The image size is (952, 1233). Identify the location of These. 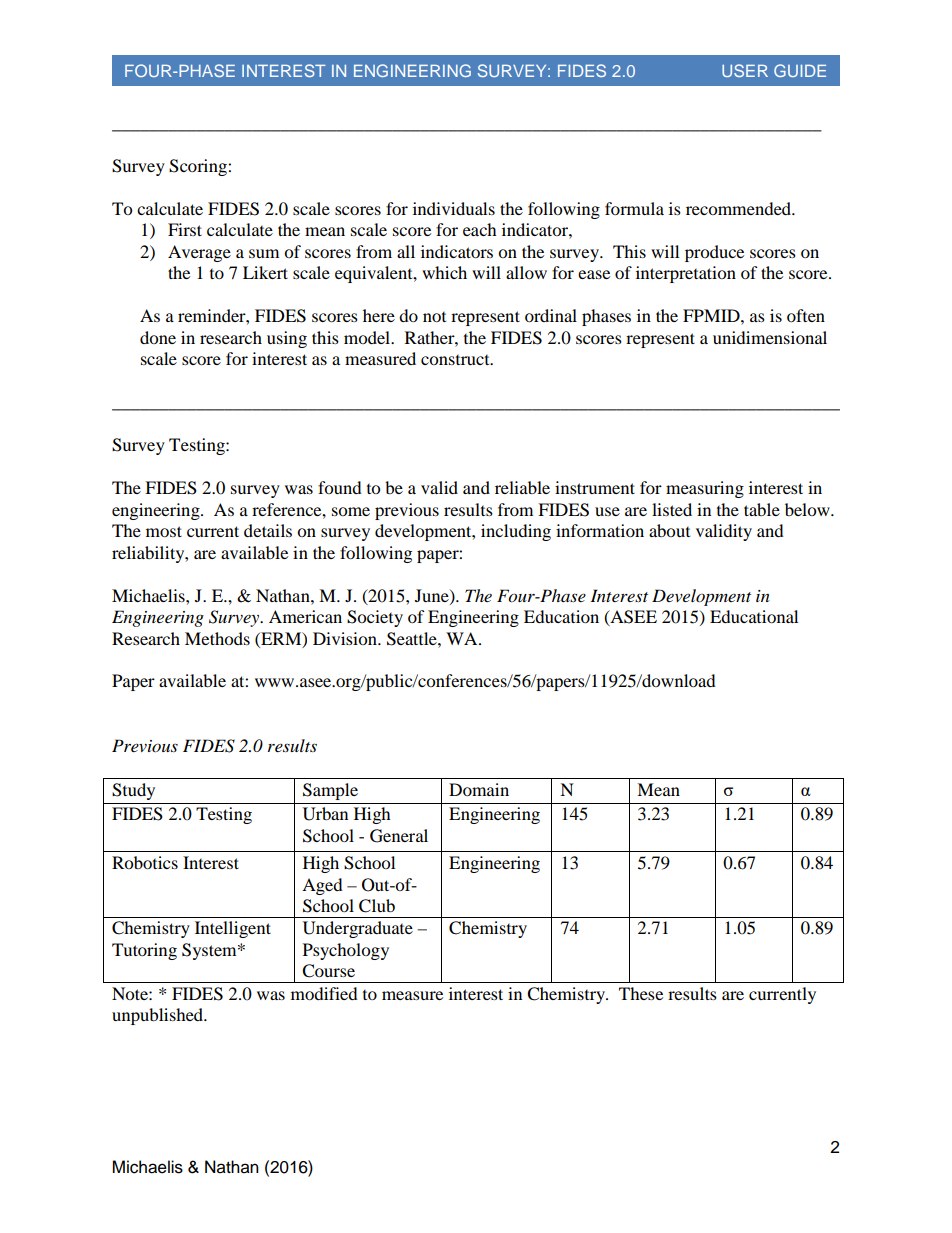
(641, 993).
